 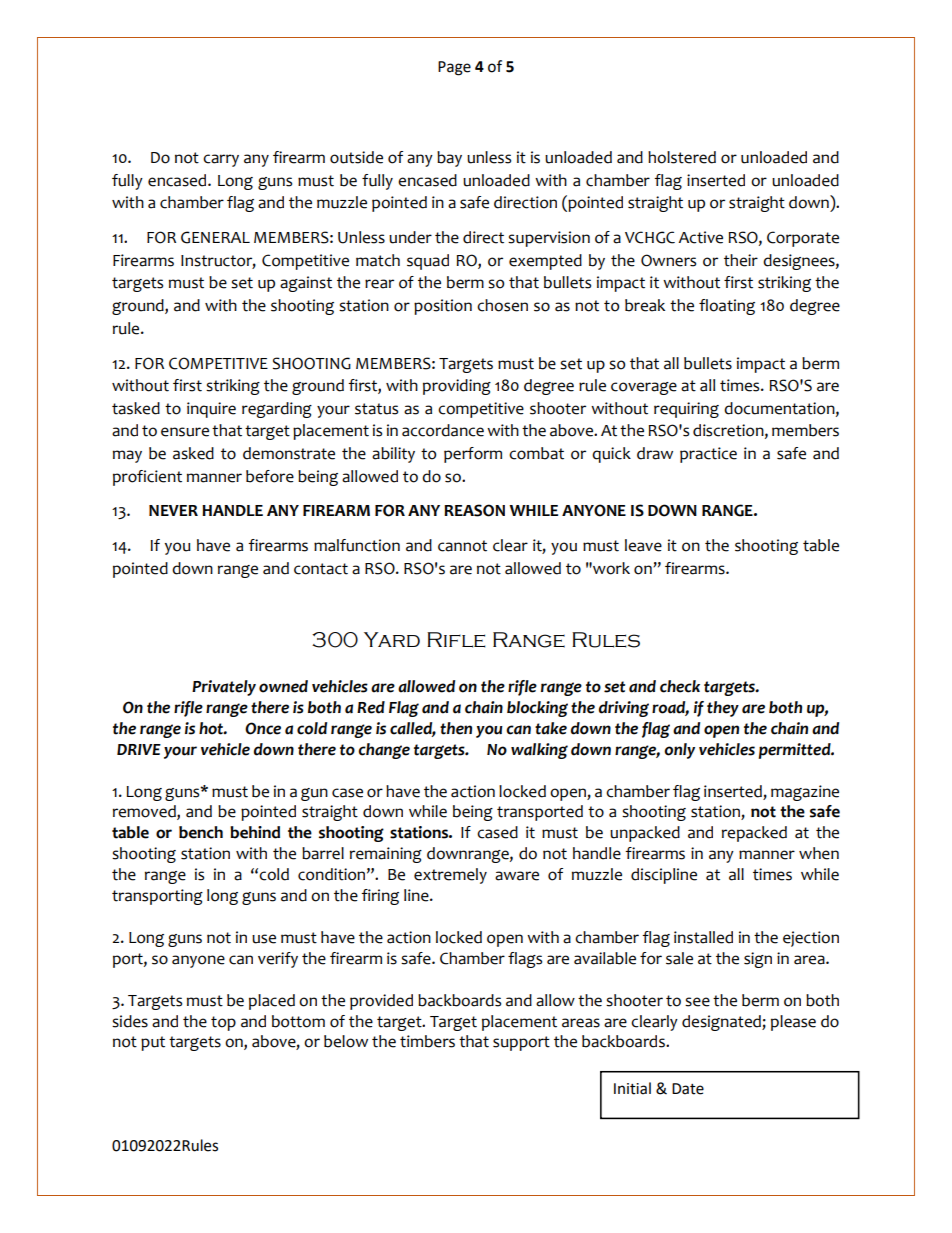 What do you see at coordinates (173, 510) in the document?
I see `NEVER` at bounding box center [173, 510].
